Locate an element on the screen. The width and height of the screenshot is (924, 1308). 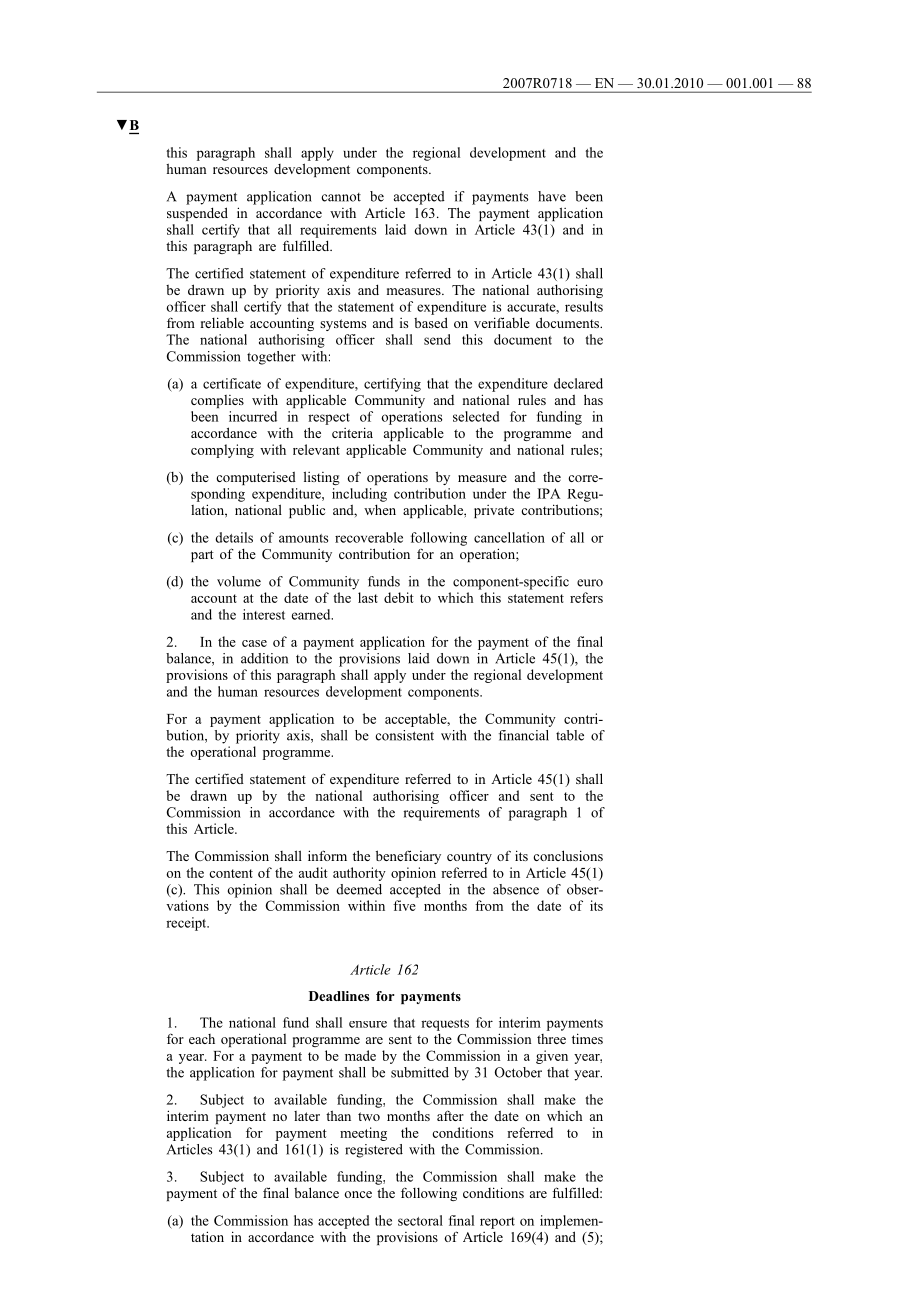
addition is located at coordinates (264, 658).
